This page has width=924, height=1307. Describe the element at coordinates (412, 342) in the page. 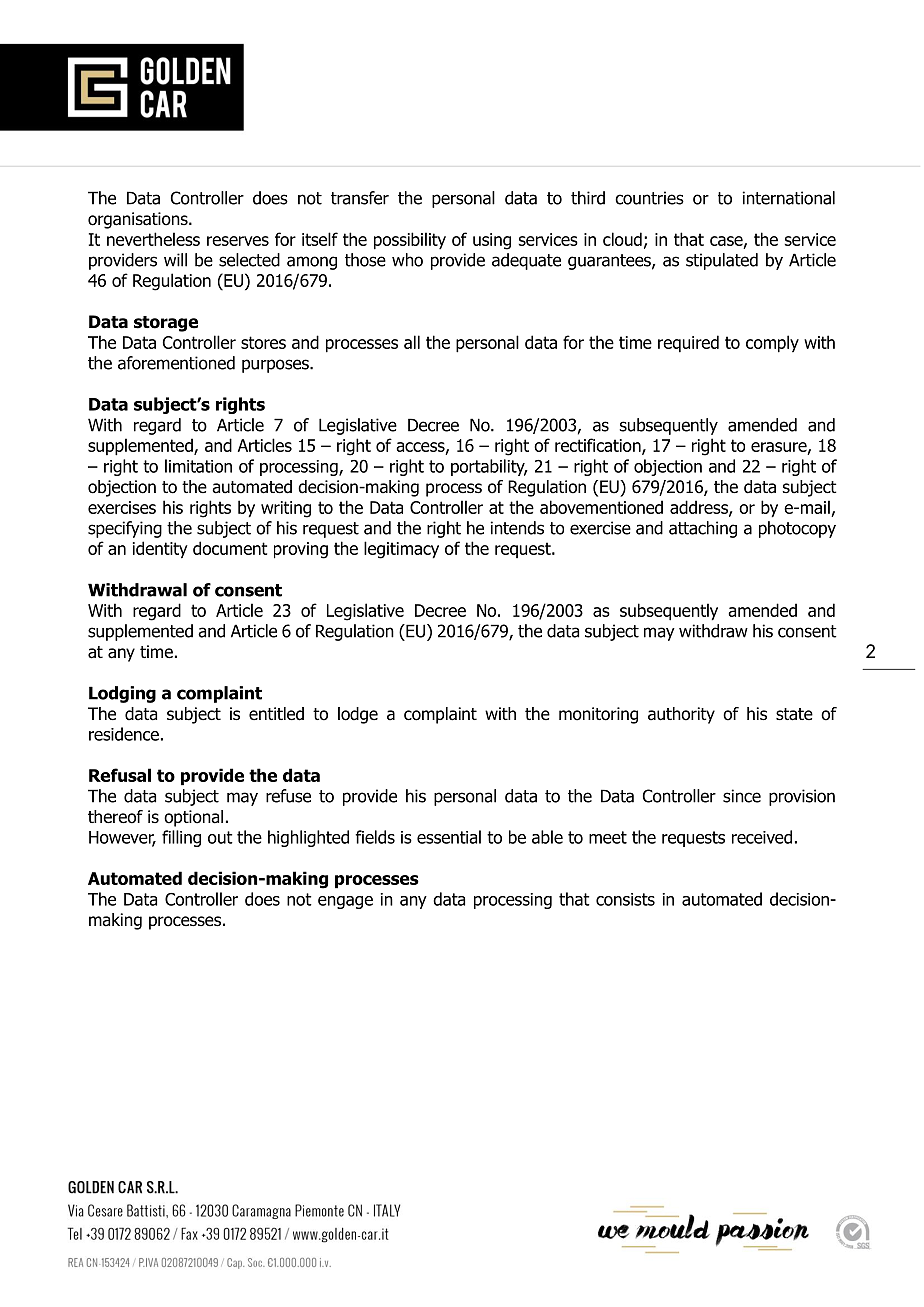

I see `all` at that location.
